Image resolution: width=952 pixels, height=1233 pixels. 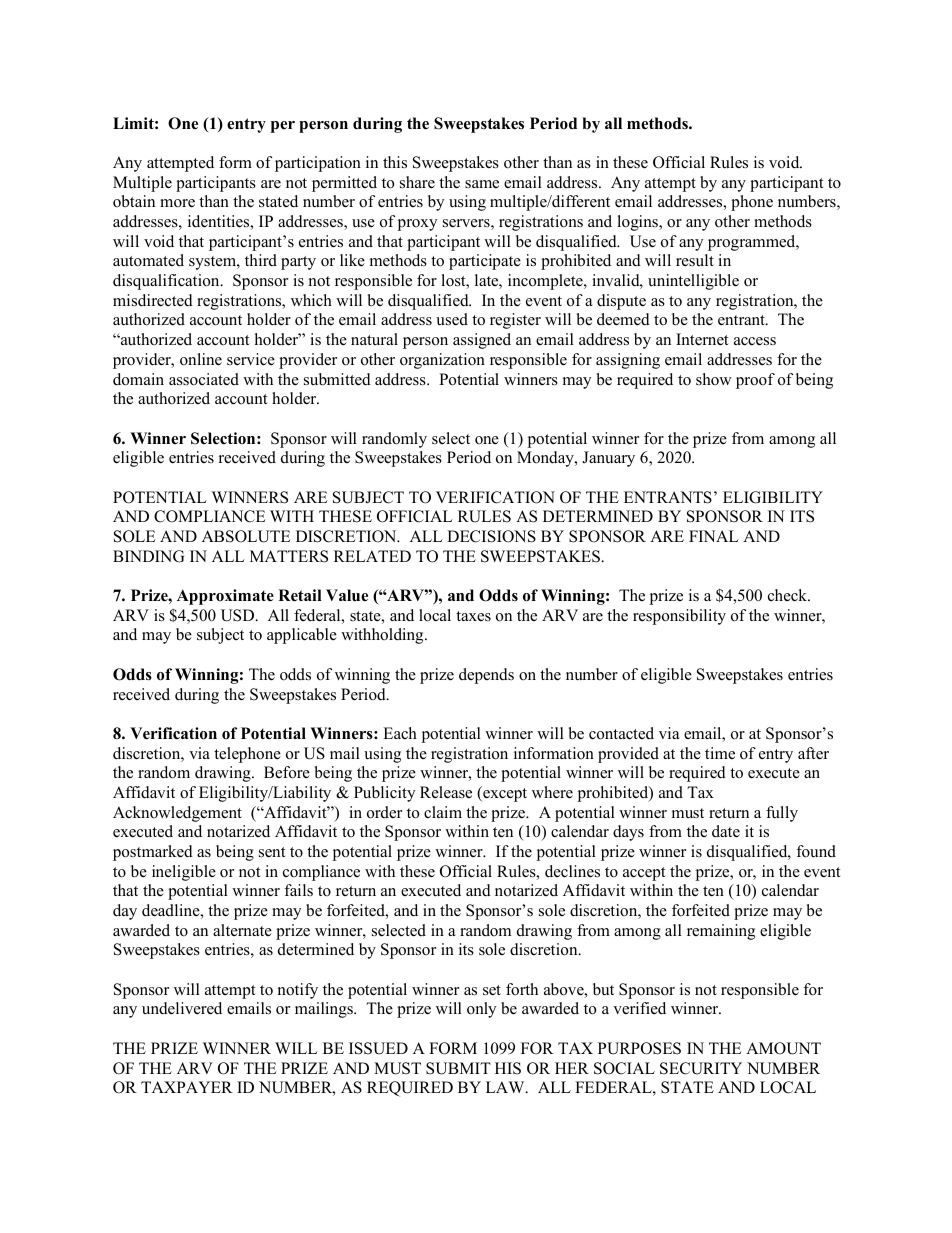 What do you see at coordinates (473, 616) in the page?
I see `taxes` at bounding box center [473, 616].
